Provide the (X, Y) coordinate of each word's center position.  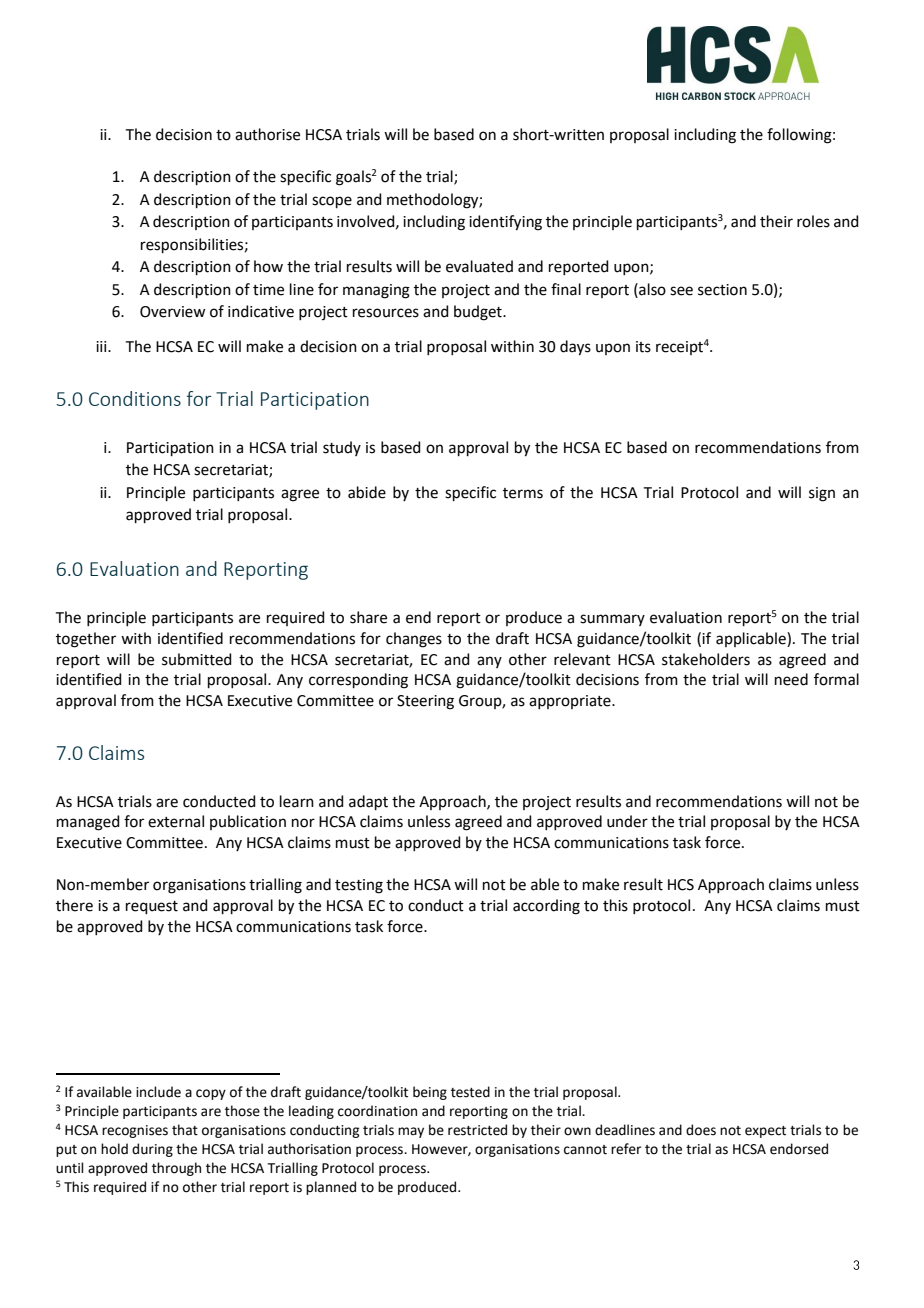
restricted (477, 1130)
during (152, 1150)
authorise (267, 134)
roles (813, 221)
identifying (505, 223)
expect (765, 1132)
